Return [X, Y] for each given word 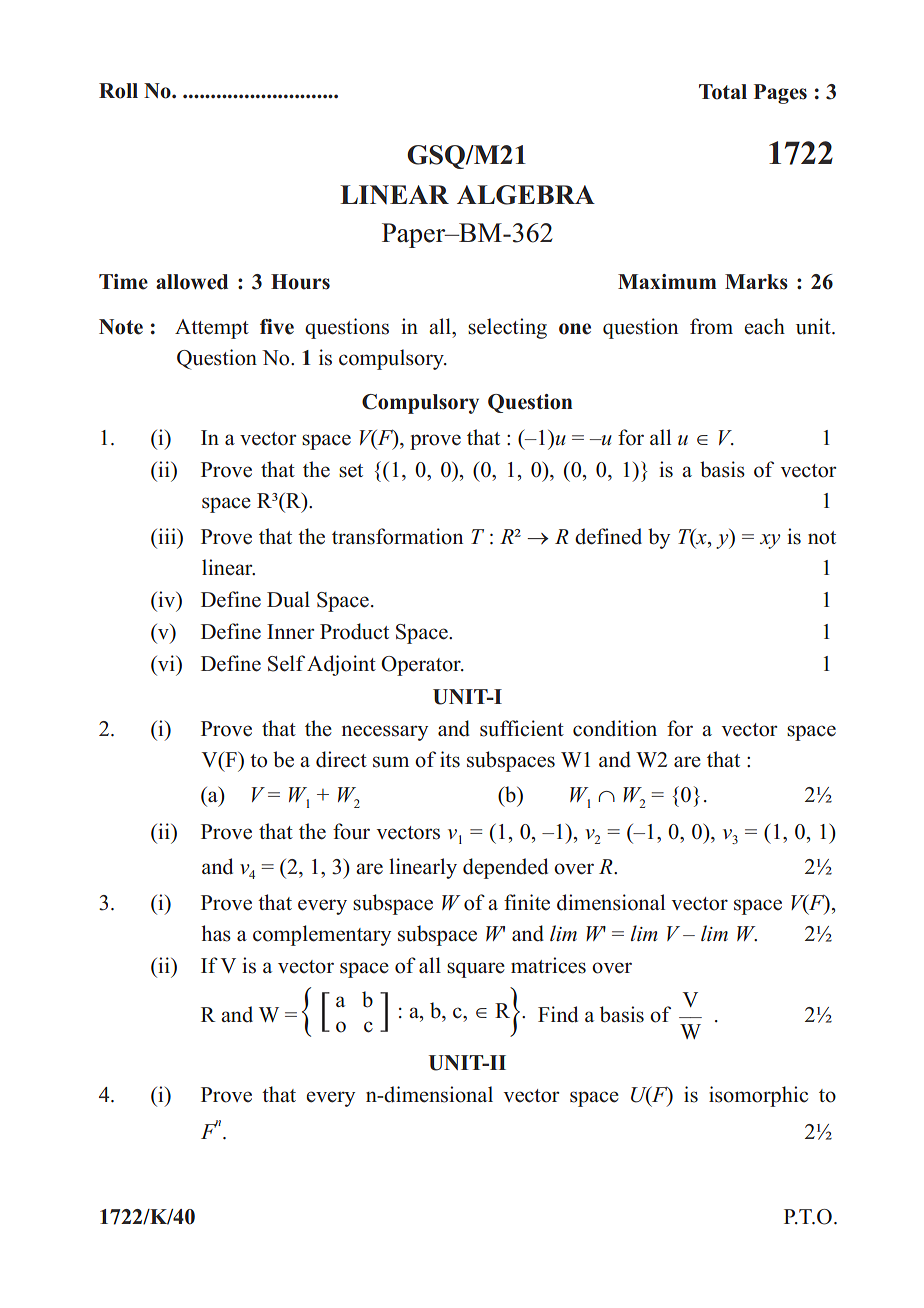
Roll [118, 91]
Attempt [212, 329]
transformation [397, 536]
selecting [507, 328]
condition [615, 728]
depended [505, 868]
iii [167, 536]
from [711, 326]
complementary [322, 935]
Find [558, 1014]
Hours [300, 282]
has [216, 933]
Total [723, 92]
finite [527, 902]
